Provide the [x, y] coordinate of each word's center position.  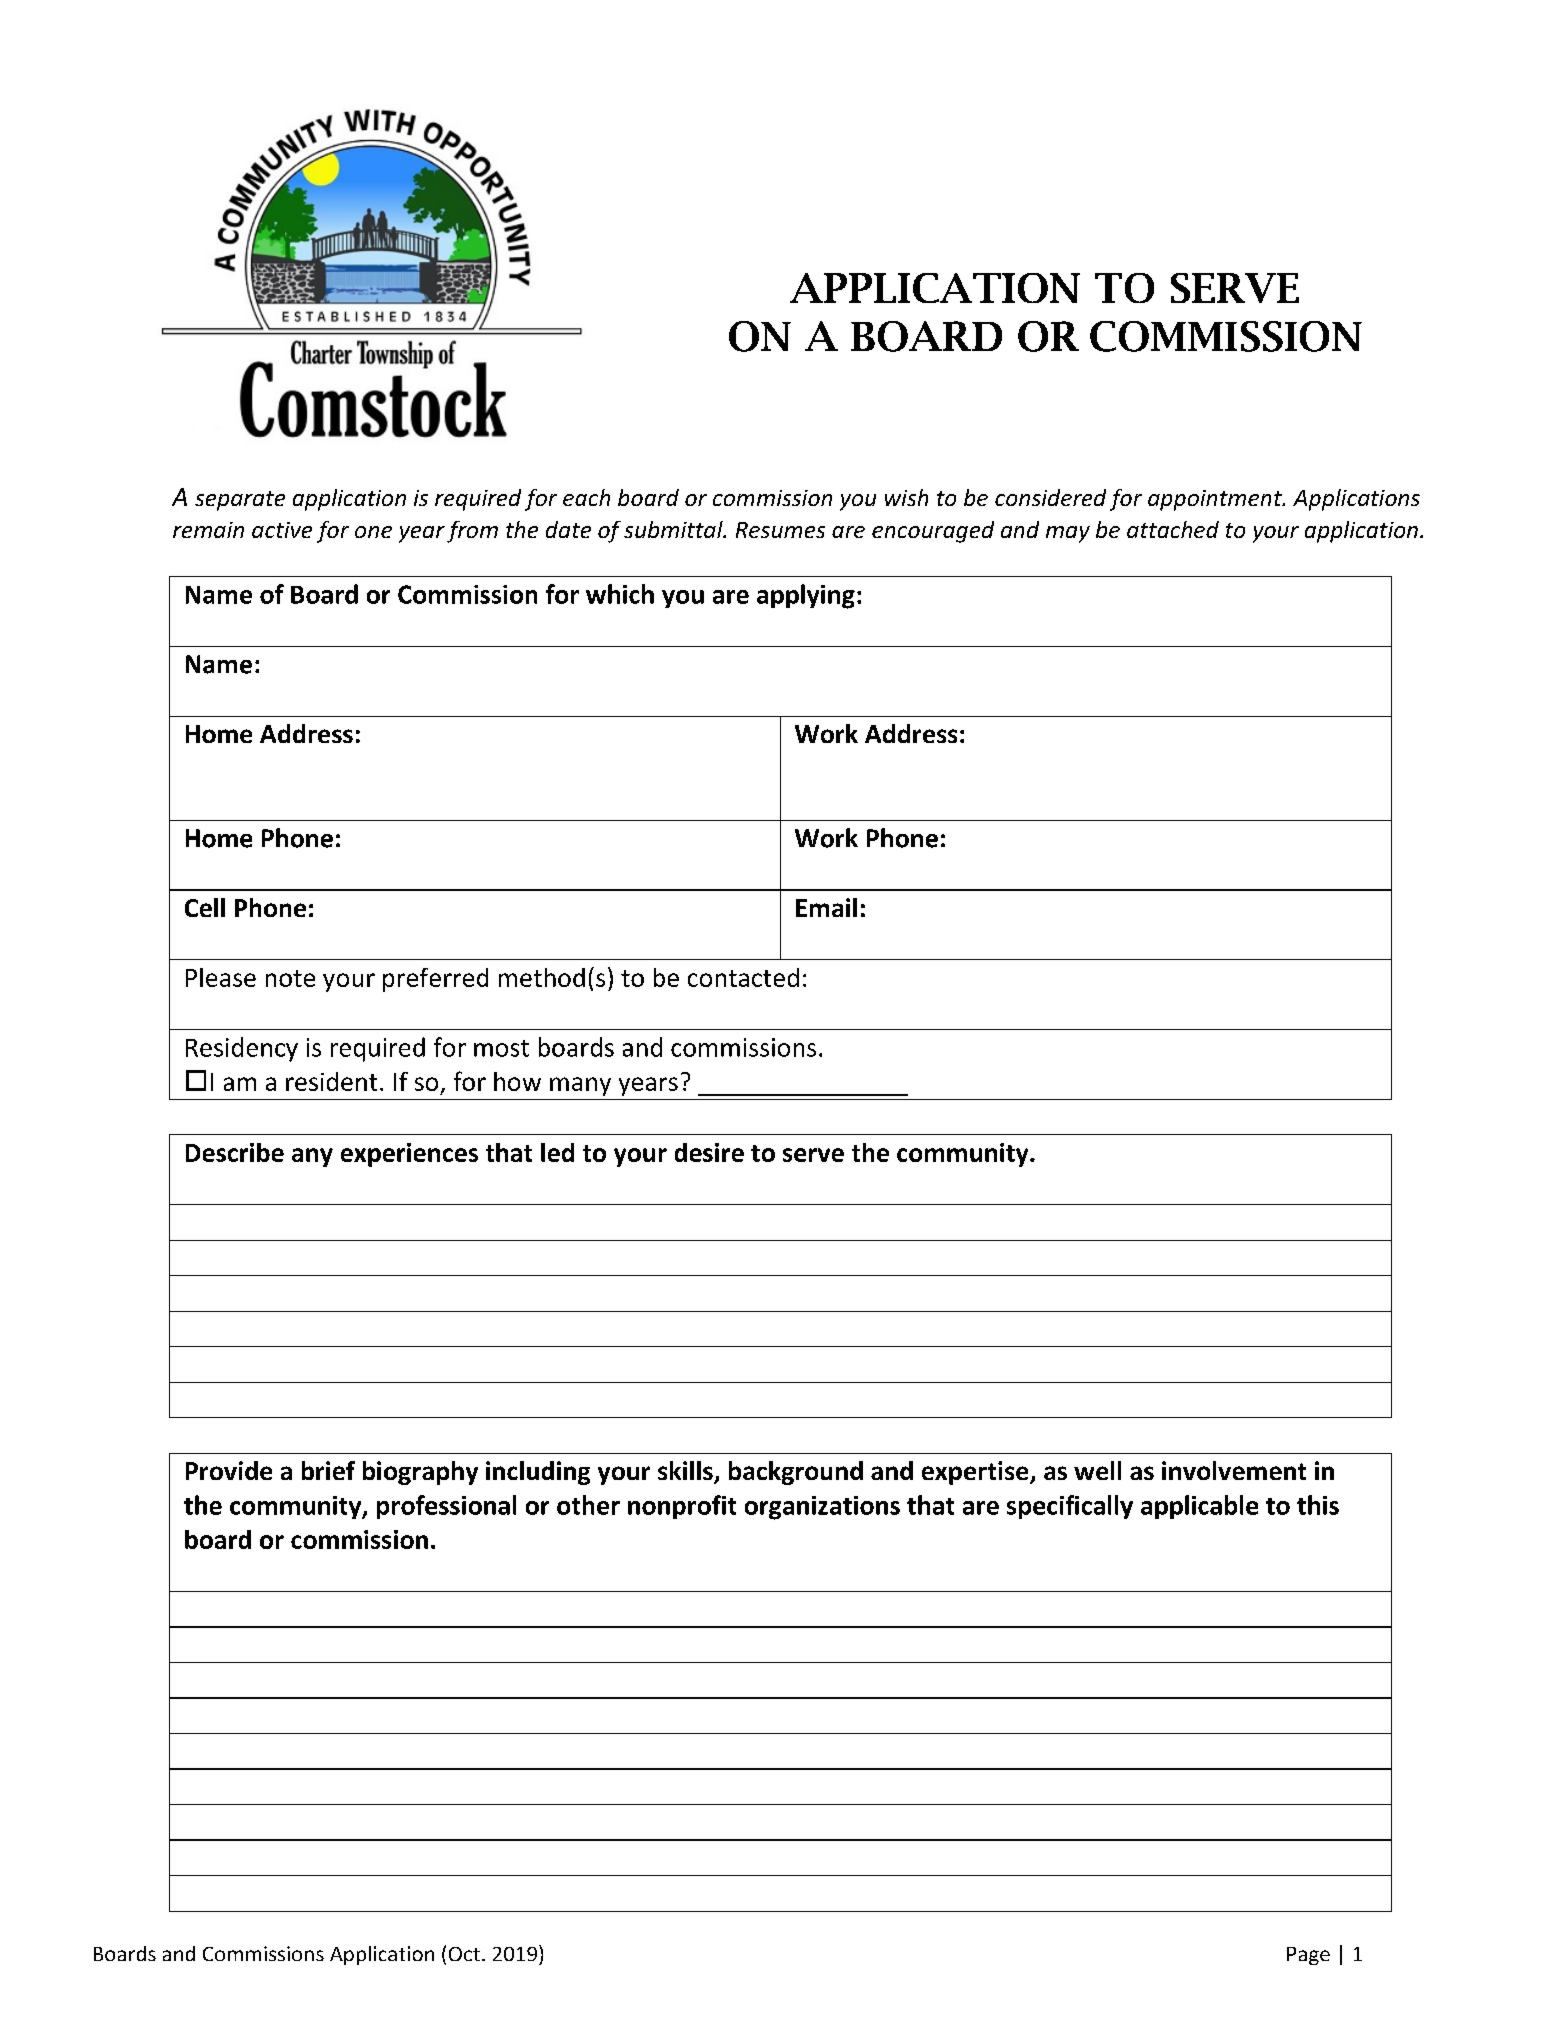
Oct [464, 1954]
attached [1173, 529]
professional [446, 1507]
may [1068, 534]
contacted [743, 977]
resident [331, 1081]
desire [709, 1152]
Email [826, 907]
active [282, 530]
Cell [205, 907]
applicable [1199, 1507]
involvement [1234, 1470]
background [796, 1473]
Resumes [780, 530]
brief [328, 1470]
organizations [822, 1508]
